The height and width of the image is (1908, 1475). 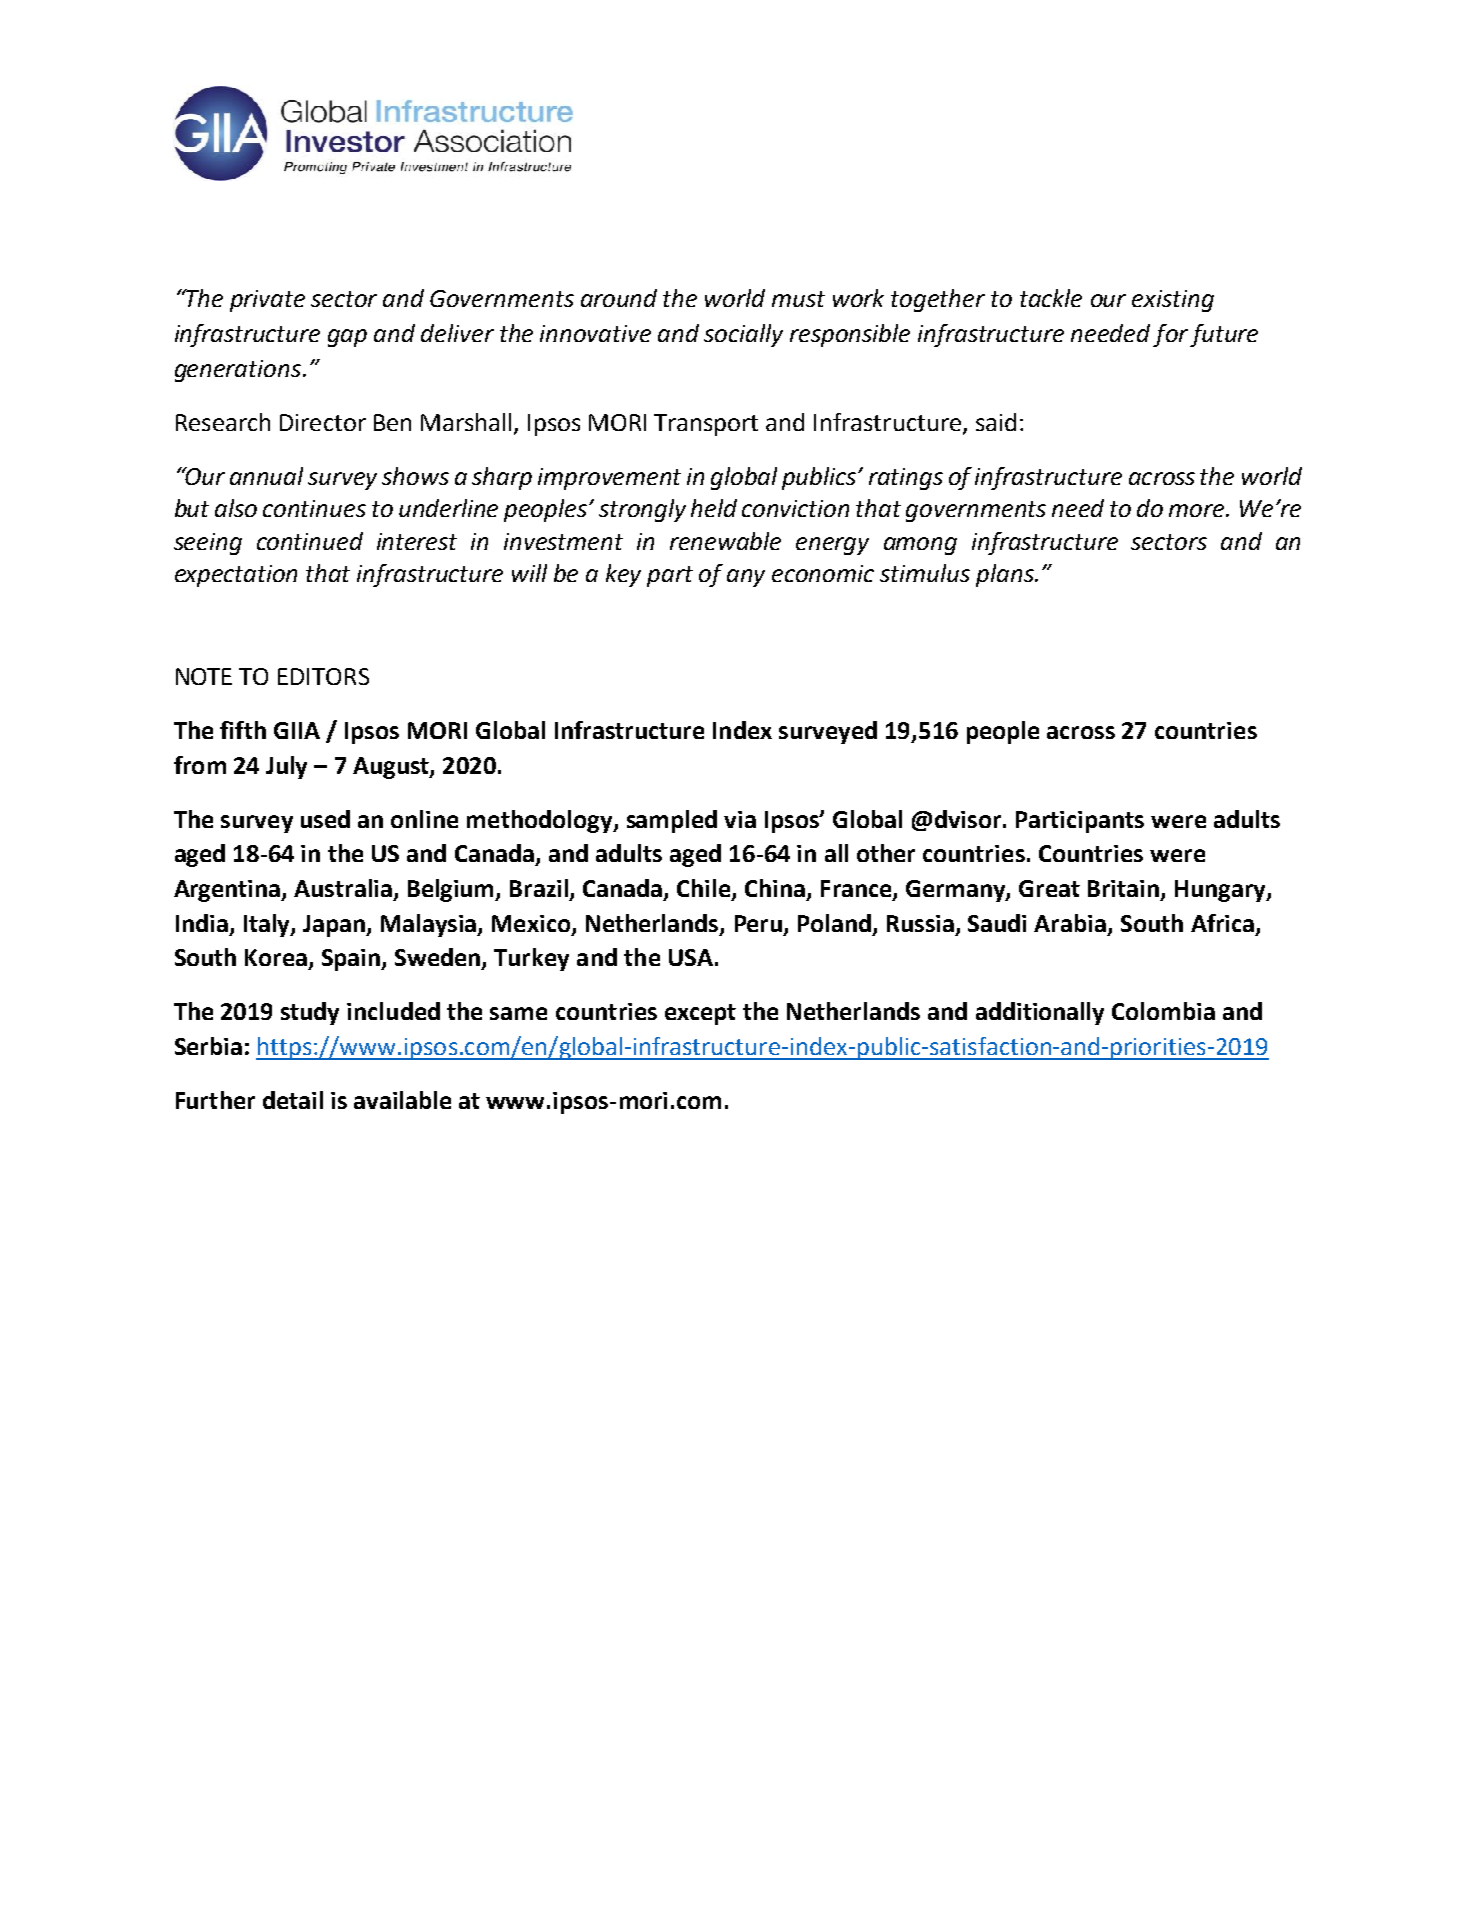 What do you see at coordinates (1125, 890) in the image?
I see `Britain` at bounding box center [1125, 890].
